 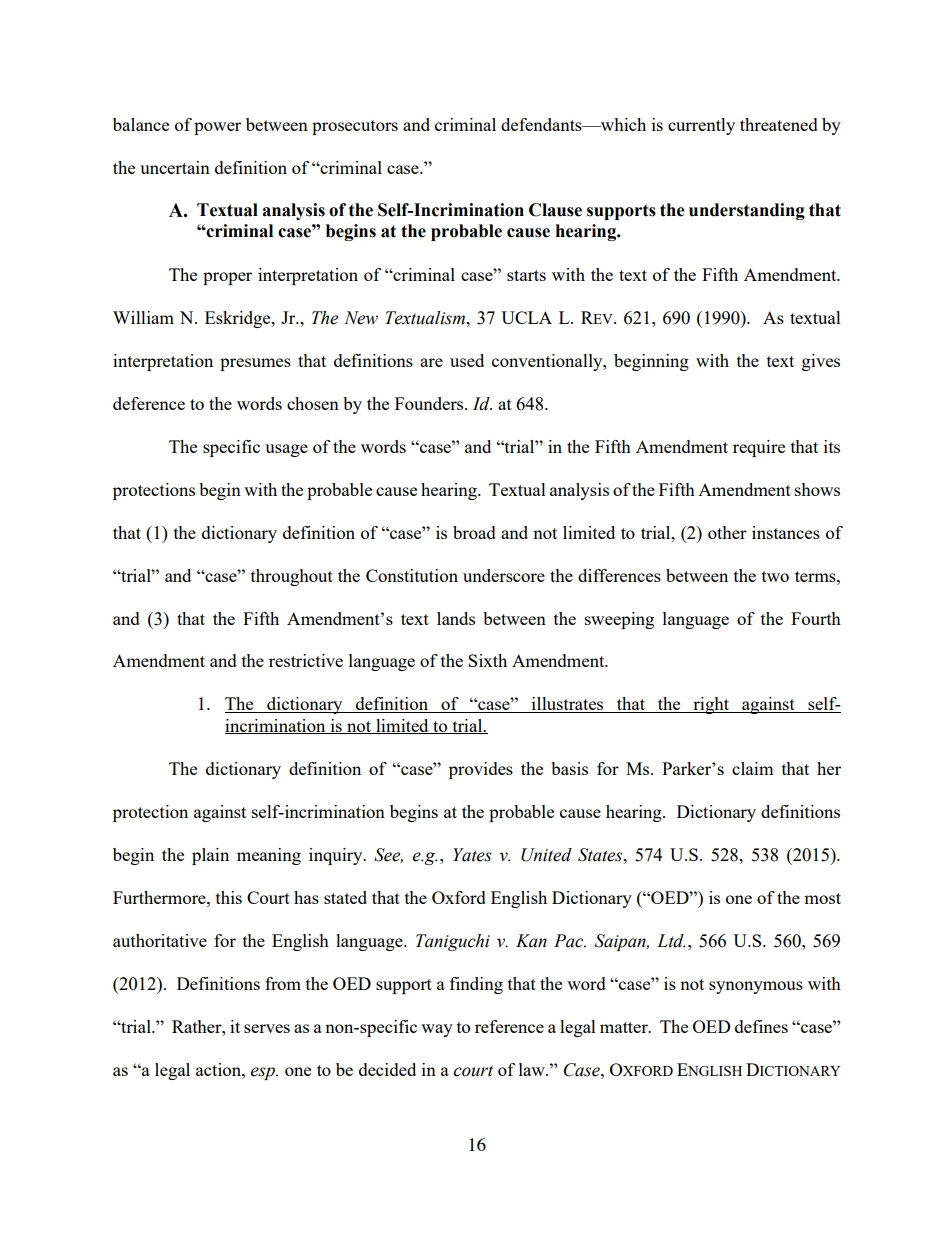 I want to click on threatened, so click(x=779, y=124).
